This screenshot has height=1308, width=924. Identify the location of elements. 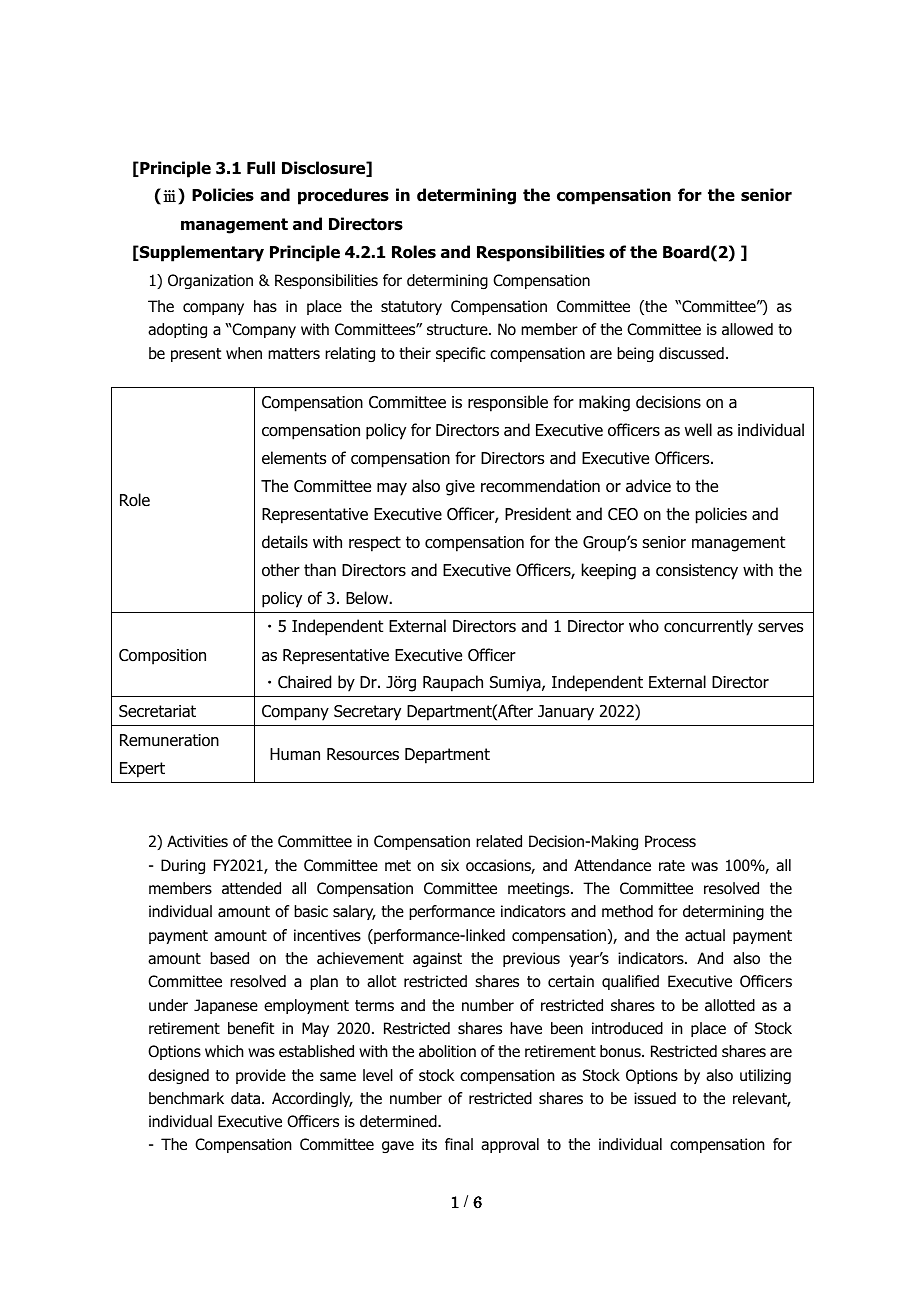
(294, 457).
